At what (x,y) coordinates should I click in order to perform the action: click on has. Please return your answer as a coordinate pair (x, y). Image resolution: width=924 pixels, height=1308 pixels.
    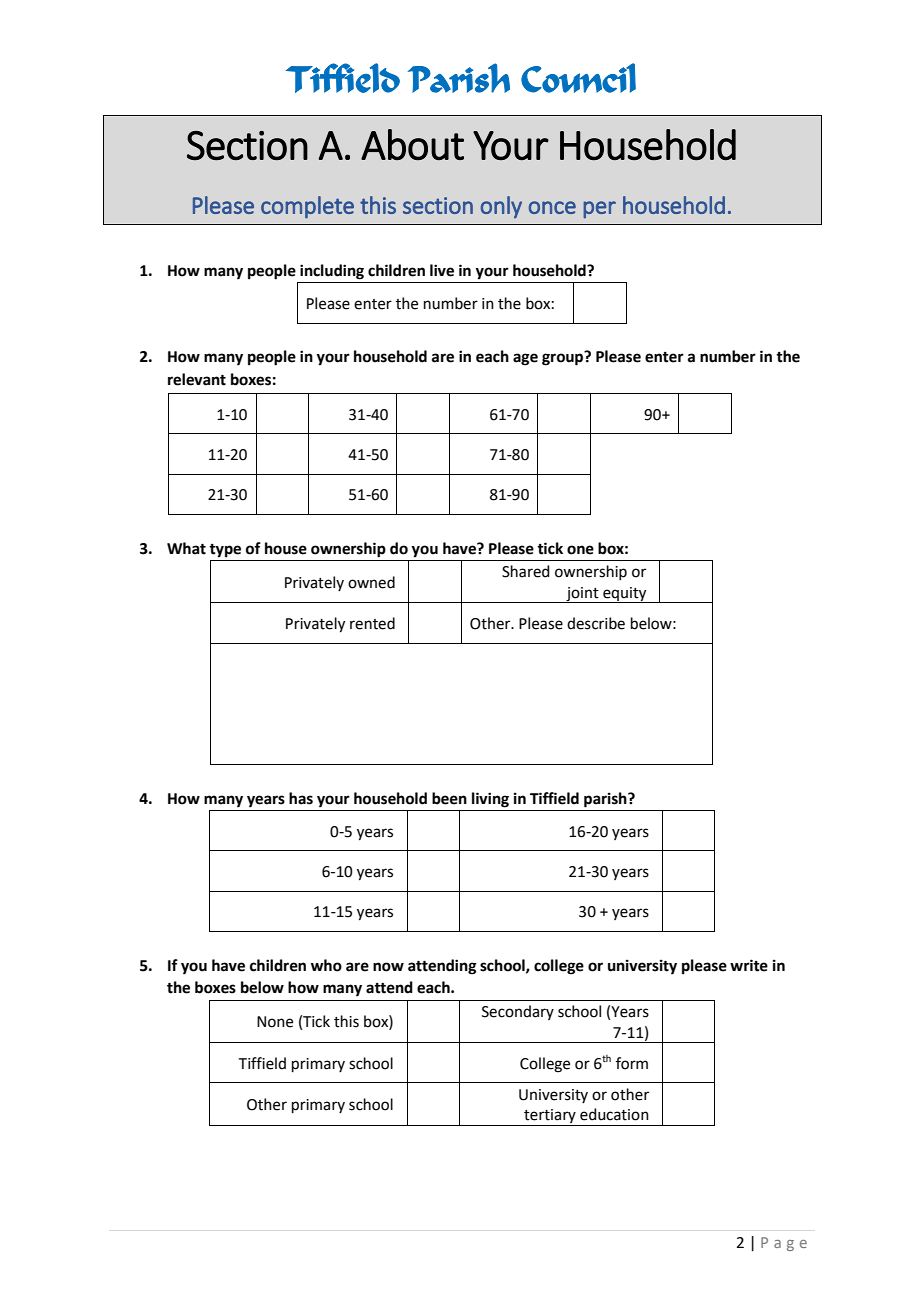
    Looking at the image, I should click on (301, 798).
